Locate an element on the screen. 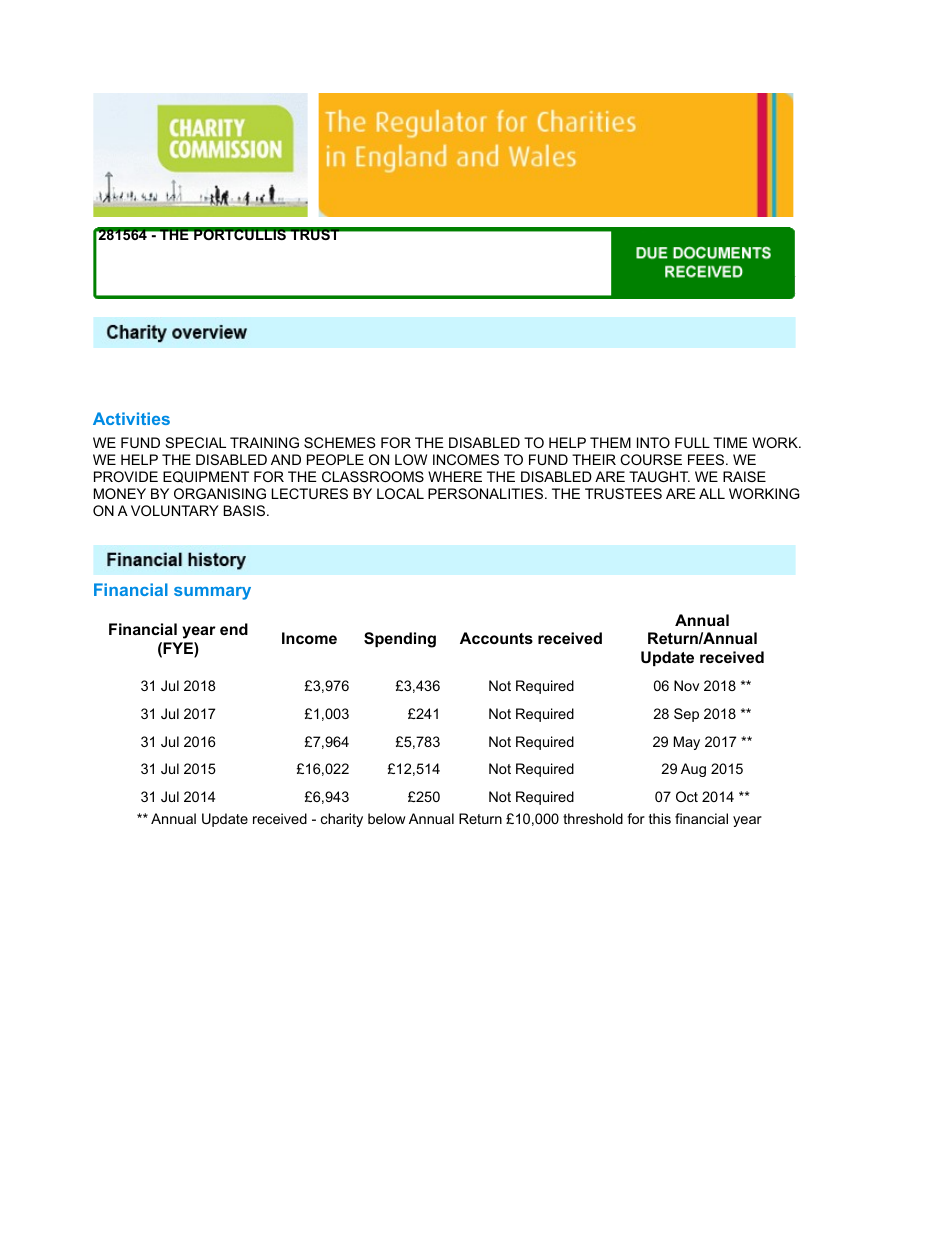  SPECIAL is located at coordinates (196, 442).
